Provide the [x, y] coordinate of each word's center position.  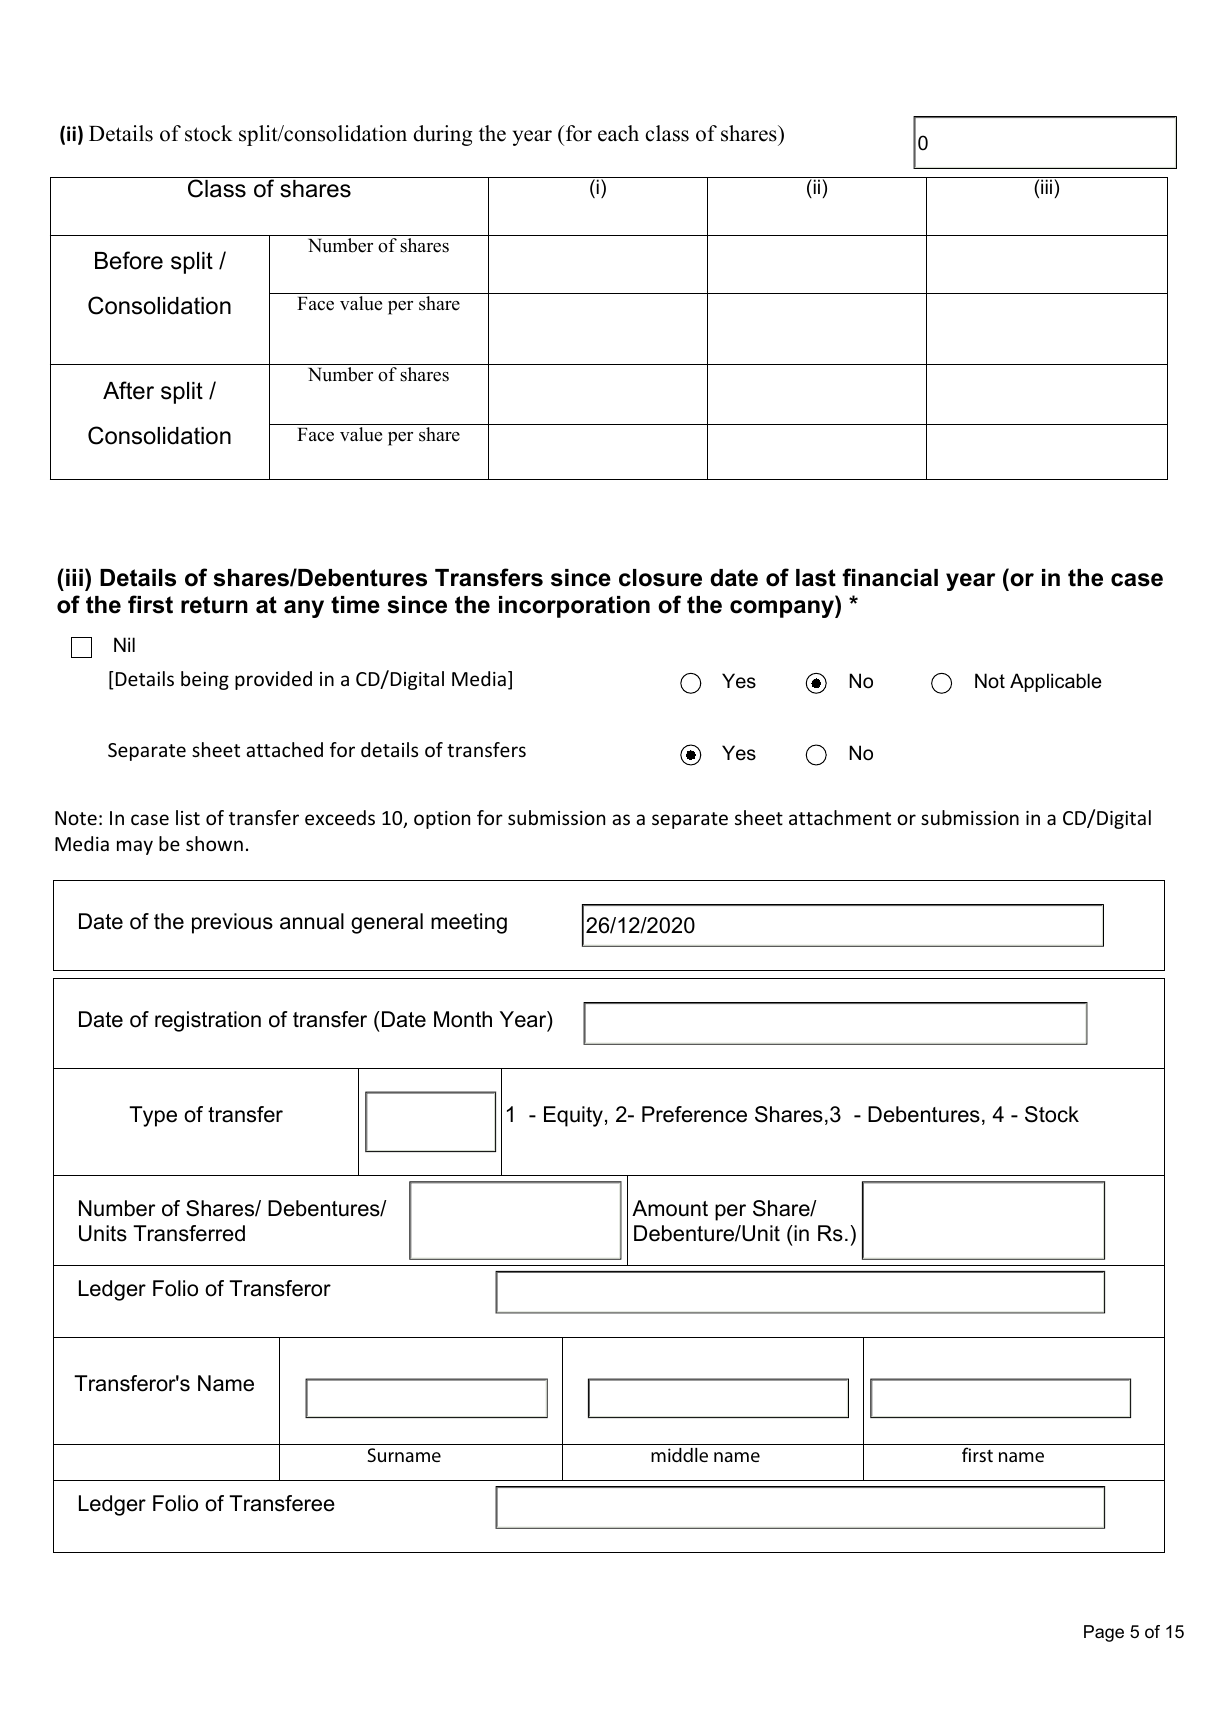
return [214, 605]
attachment [840, 817]
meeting [469, 923]
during [443, 135]
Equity [573, 1116]
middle [679, 1455]
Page [1104, 1633]
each [618, 133]
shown [214, 843]
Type [153, 1116]
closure [660, 578]
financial [890, 577]
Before [129, 260]
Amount [670, 1208]
